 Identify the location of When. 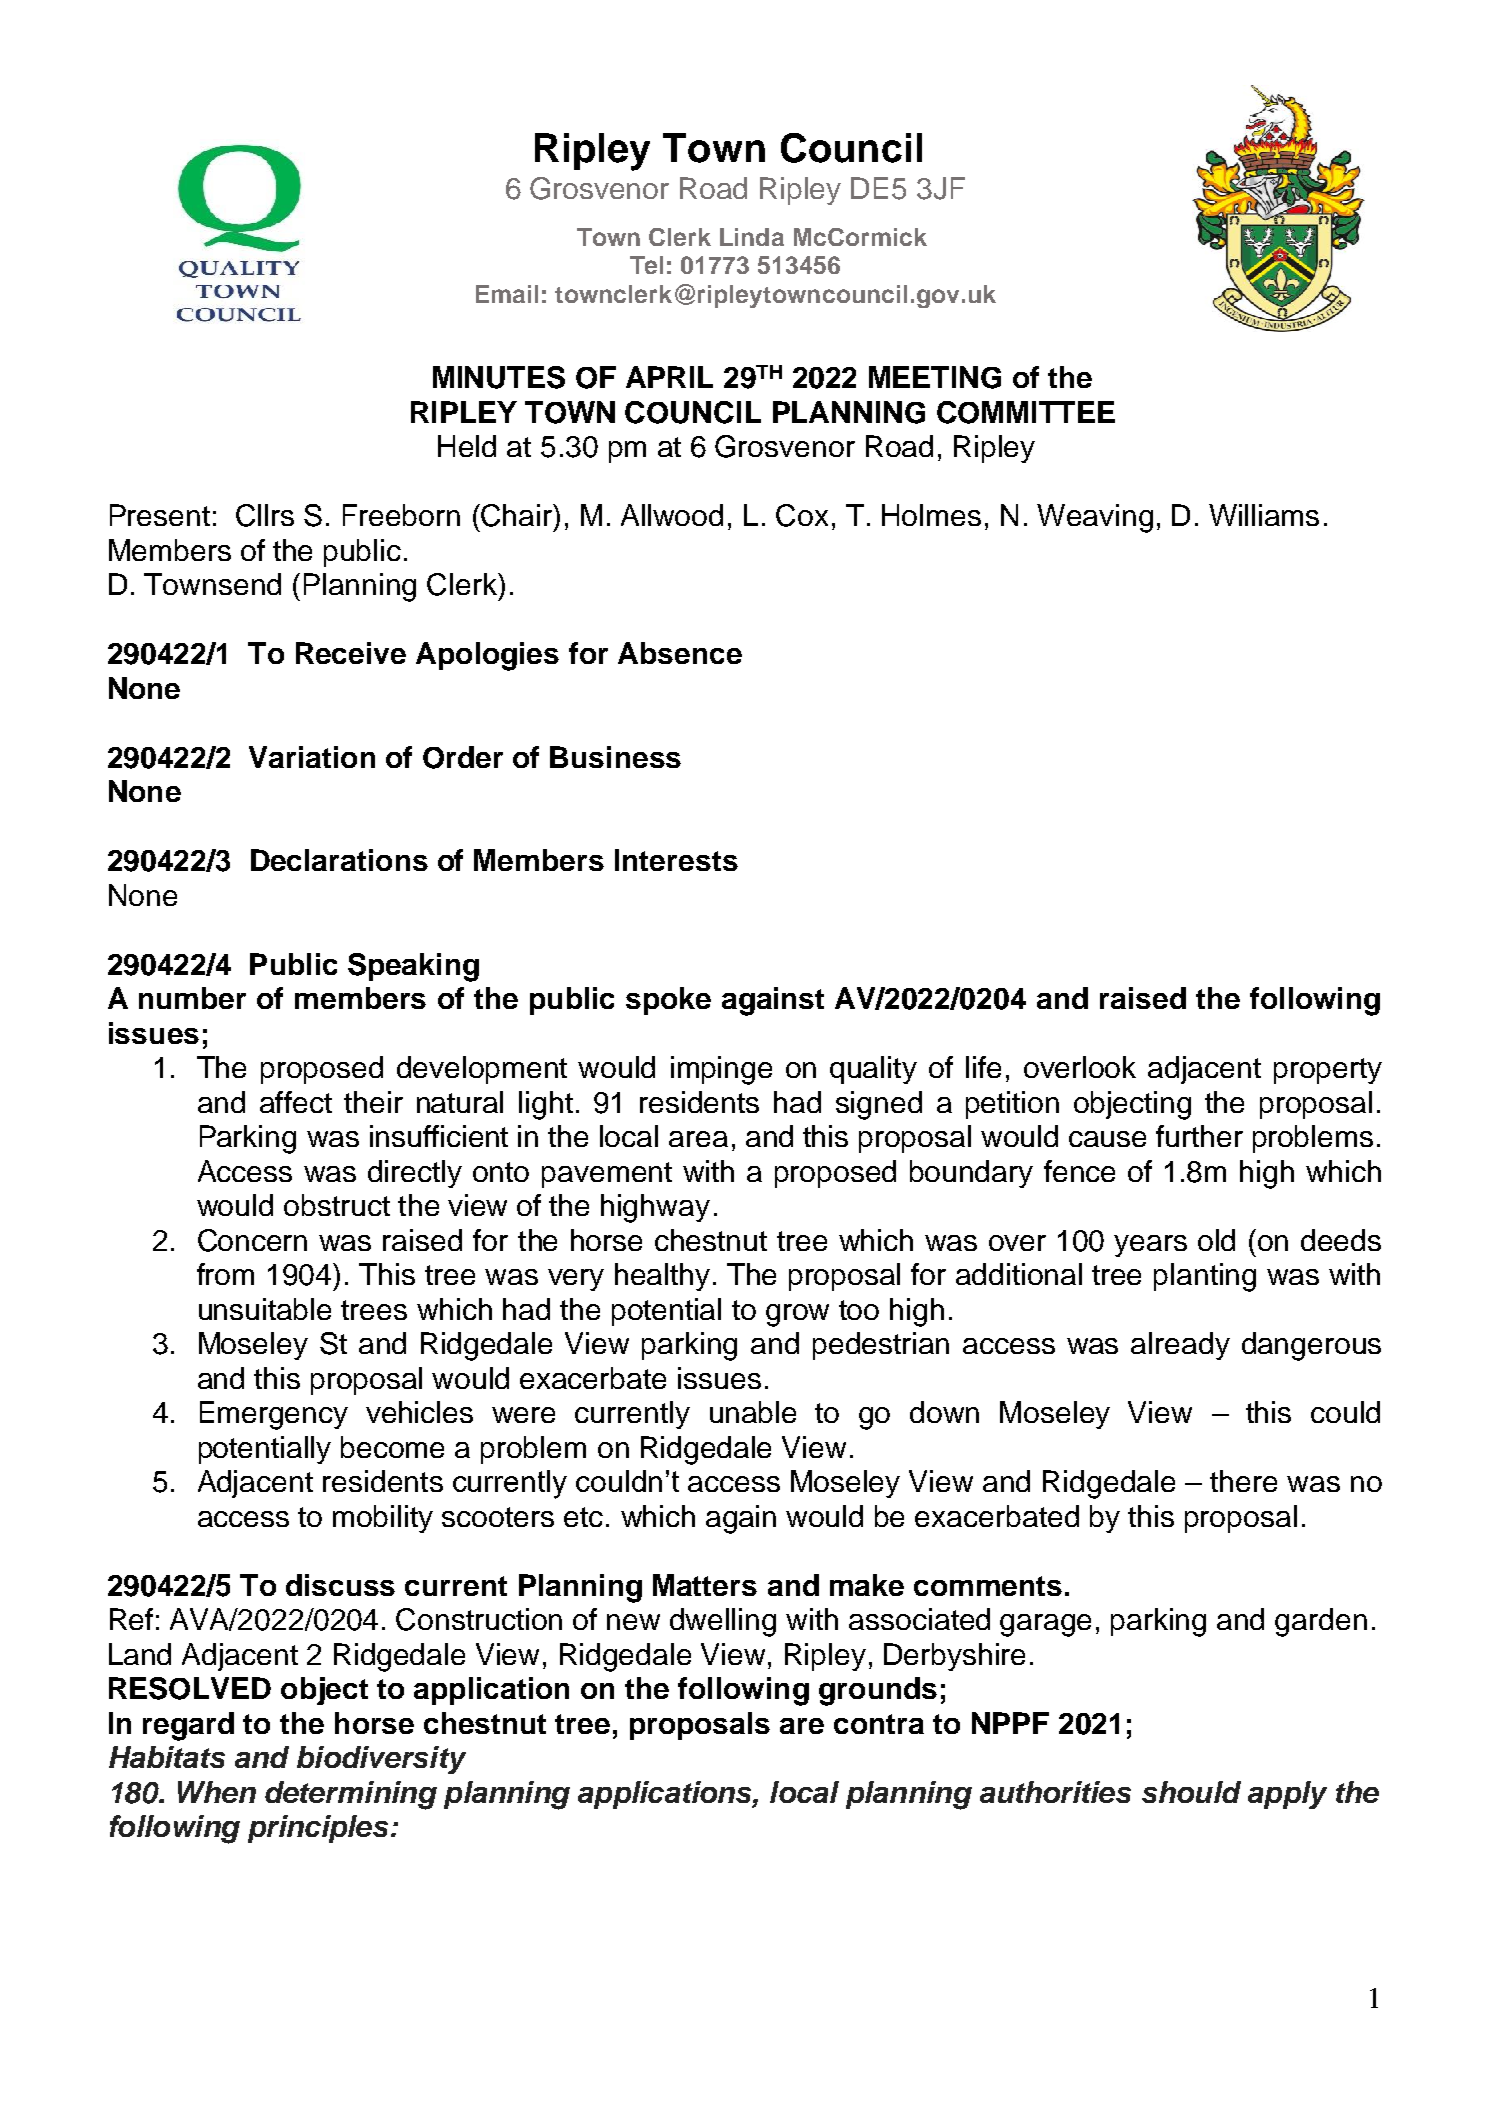
(217, 1792).
